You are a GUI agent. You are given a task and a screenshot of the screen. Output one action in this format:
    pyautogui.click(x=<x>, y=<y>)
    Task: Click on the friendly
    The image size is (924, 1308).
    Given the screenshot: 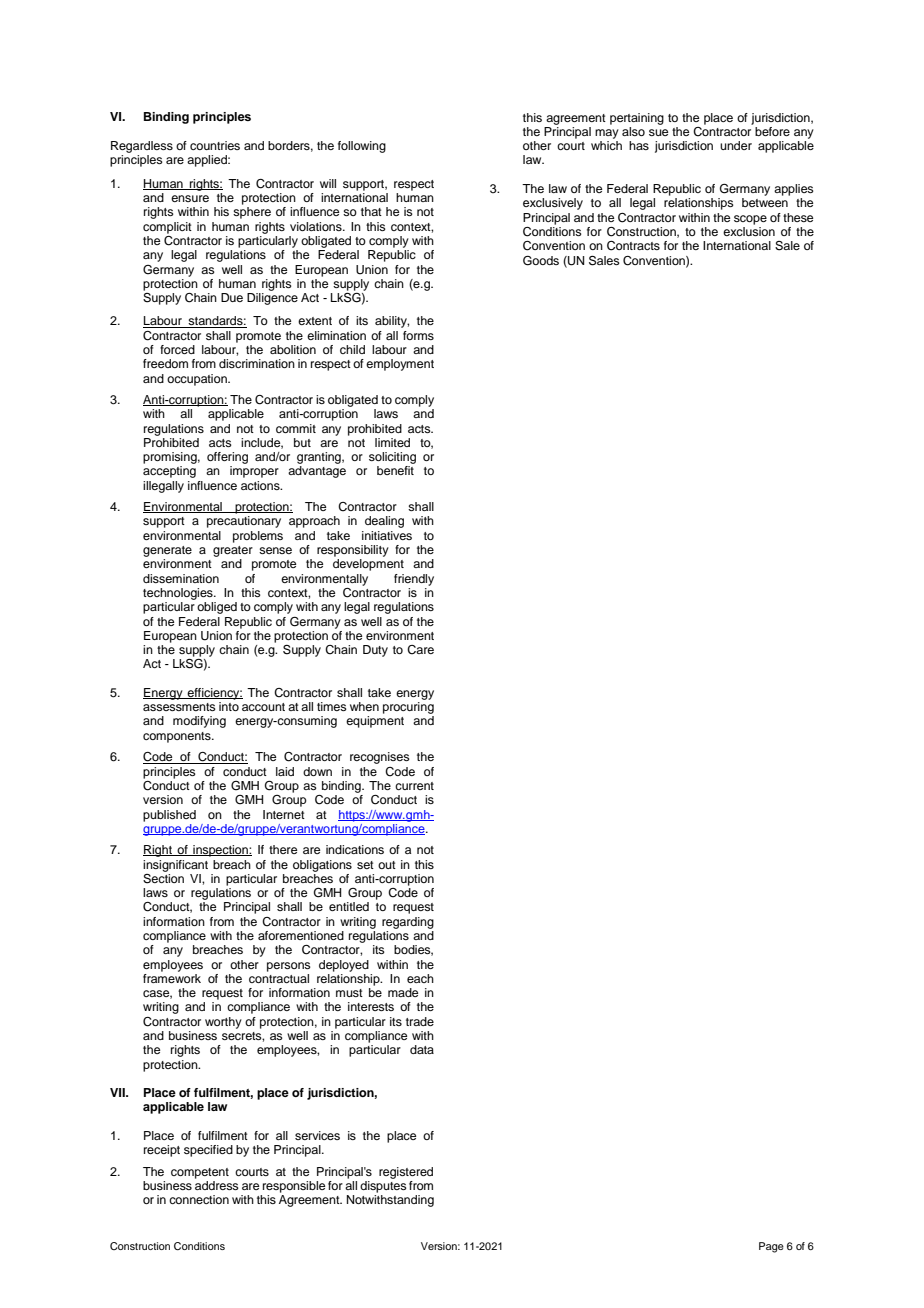 What is the action you would take?
    pyautogui.click(x=414, y=580)
